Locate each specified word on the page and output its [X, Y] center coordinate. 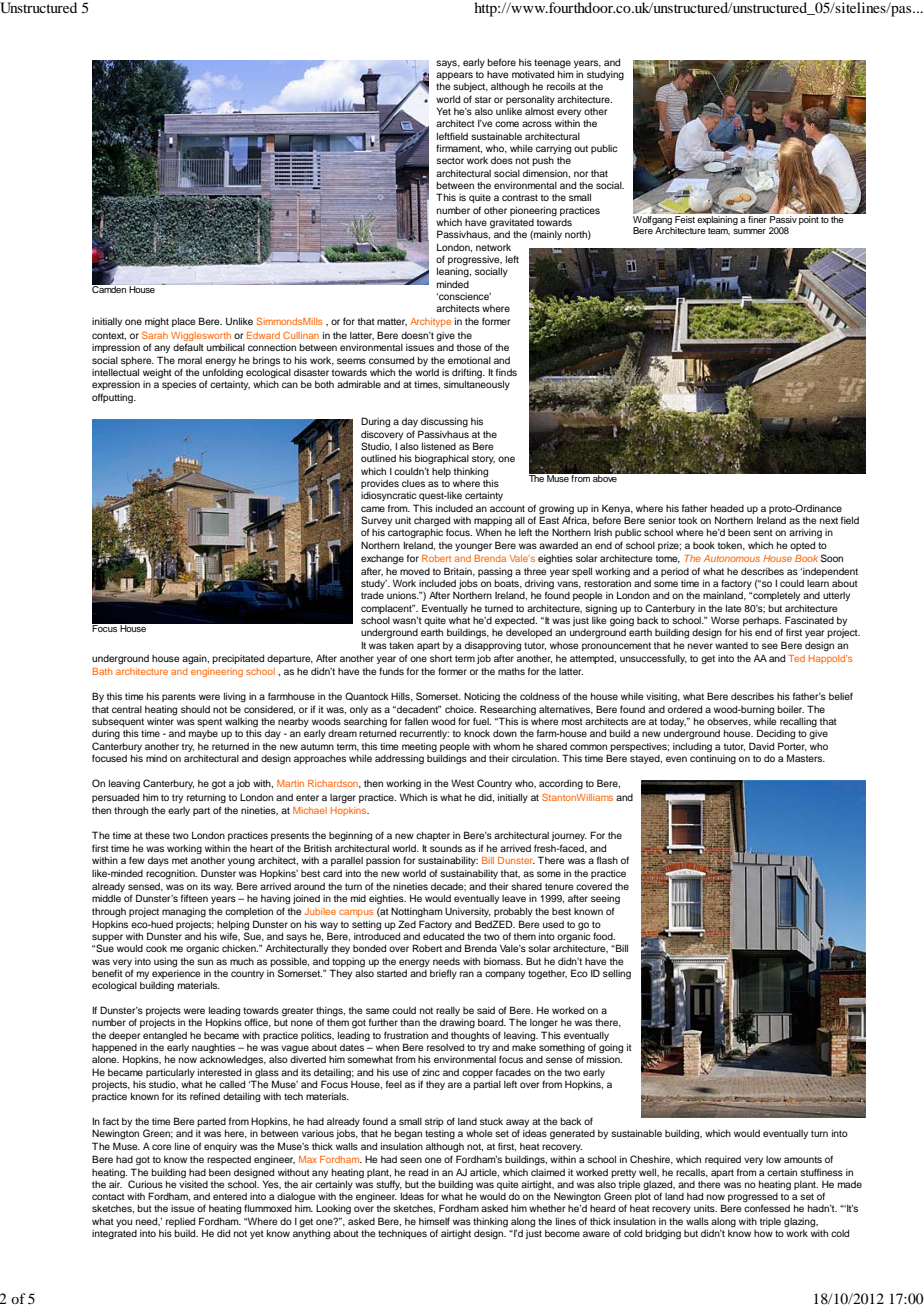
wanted [731, 645]
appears [454, 76]
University [468, 912]
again [195, 660]
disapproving [493, 647]
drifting [468, 373]
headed [727, 508]
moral [190, 360]
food [604, 936]
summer [749, 231]
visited [193, 1183]
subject [470, 87]
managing [184, 913]
